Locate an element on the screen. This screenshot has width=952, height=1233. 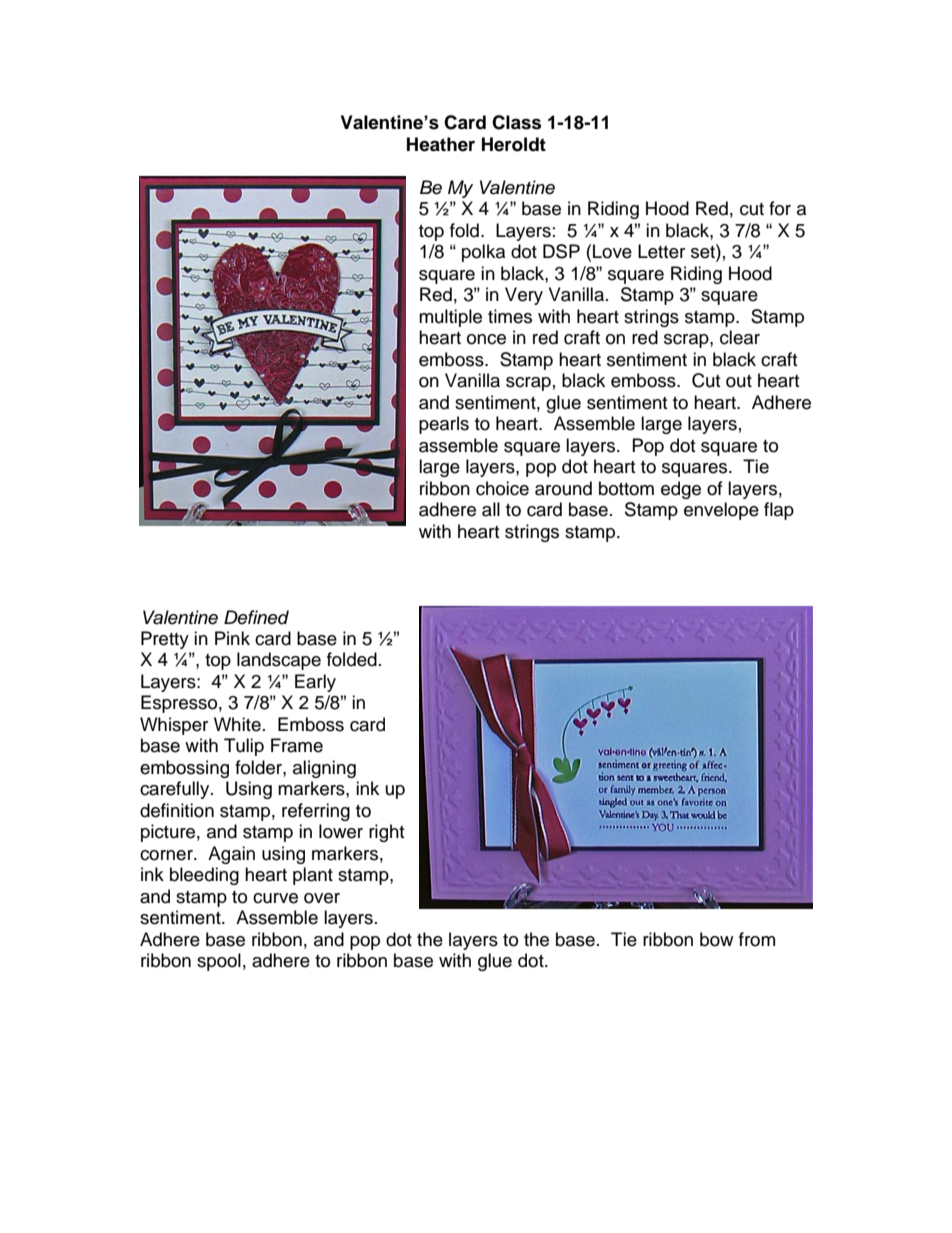
carefully is located at coordinates (176, 790).
